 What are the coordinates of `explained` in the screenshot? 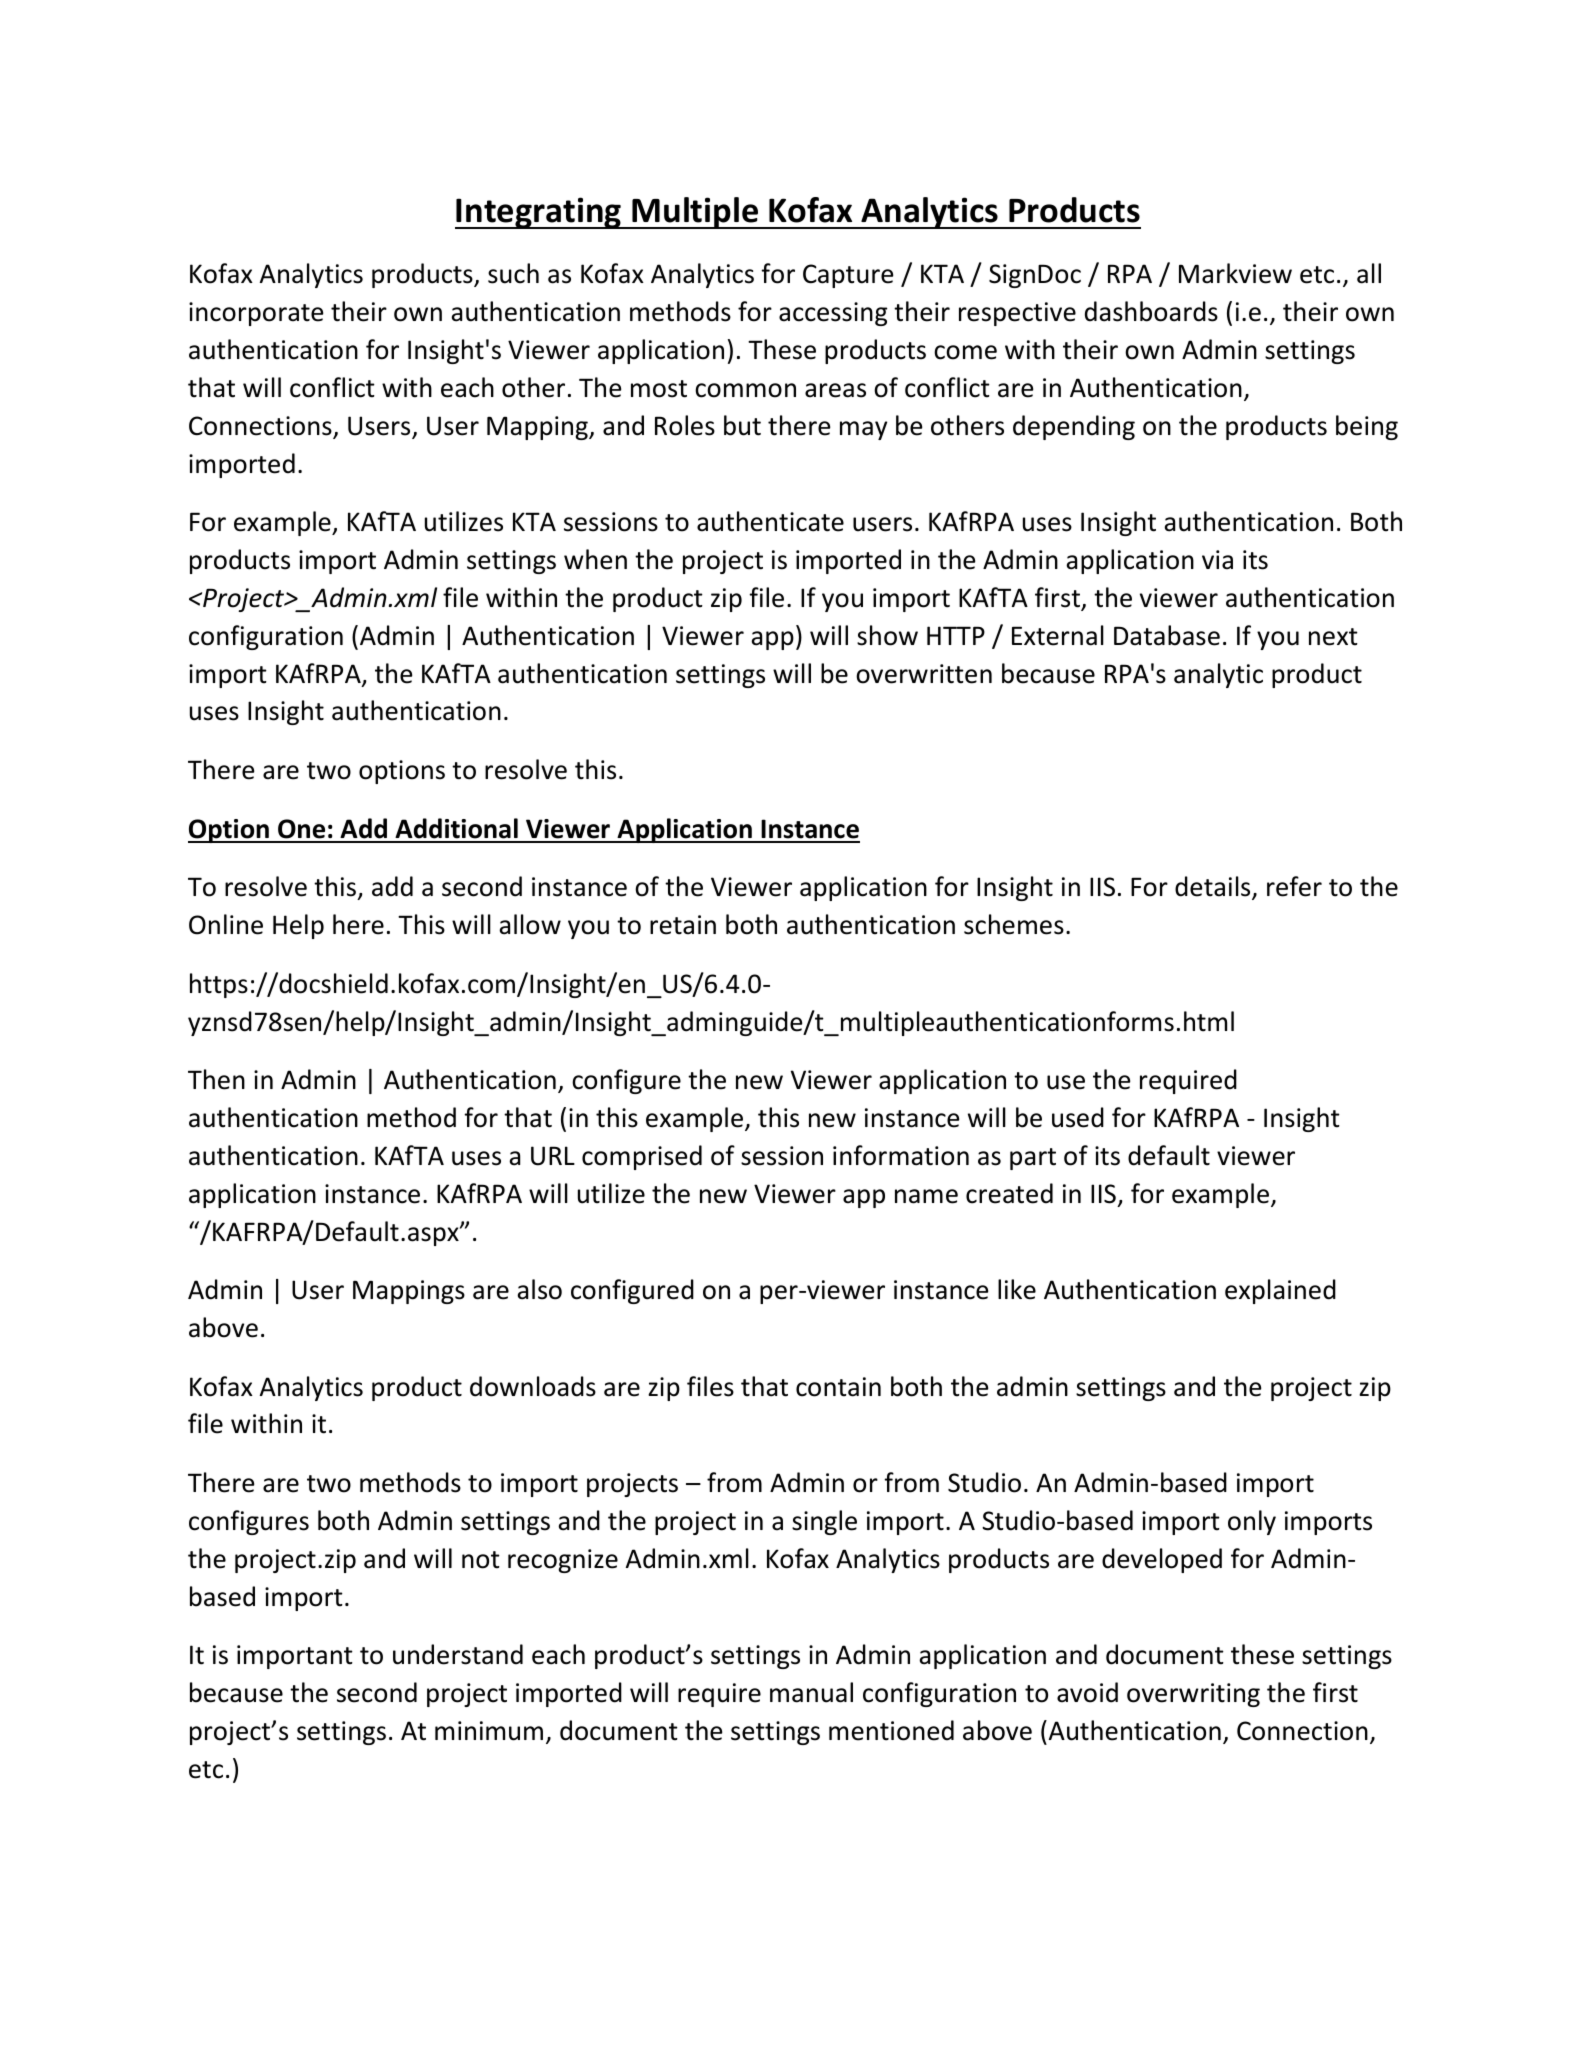 It's located at (1280, 1291).
